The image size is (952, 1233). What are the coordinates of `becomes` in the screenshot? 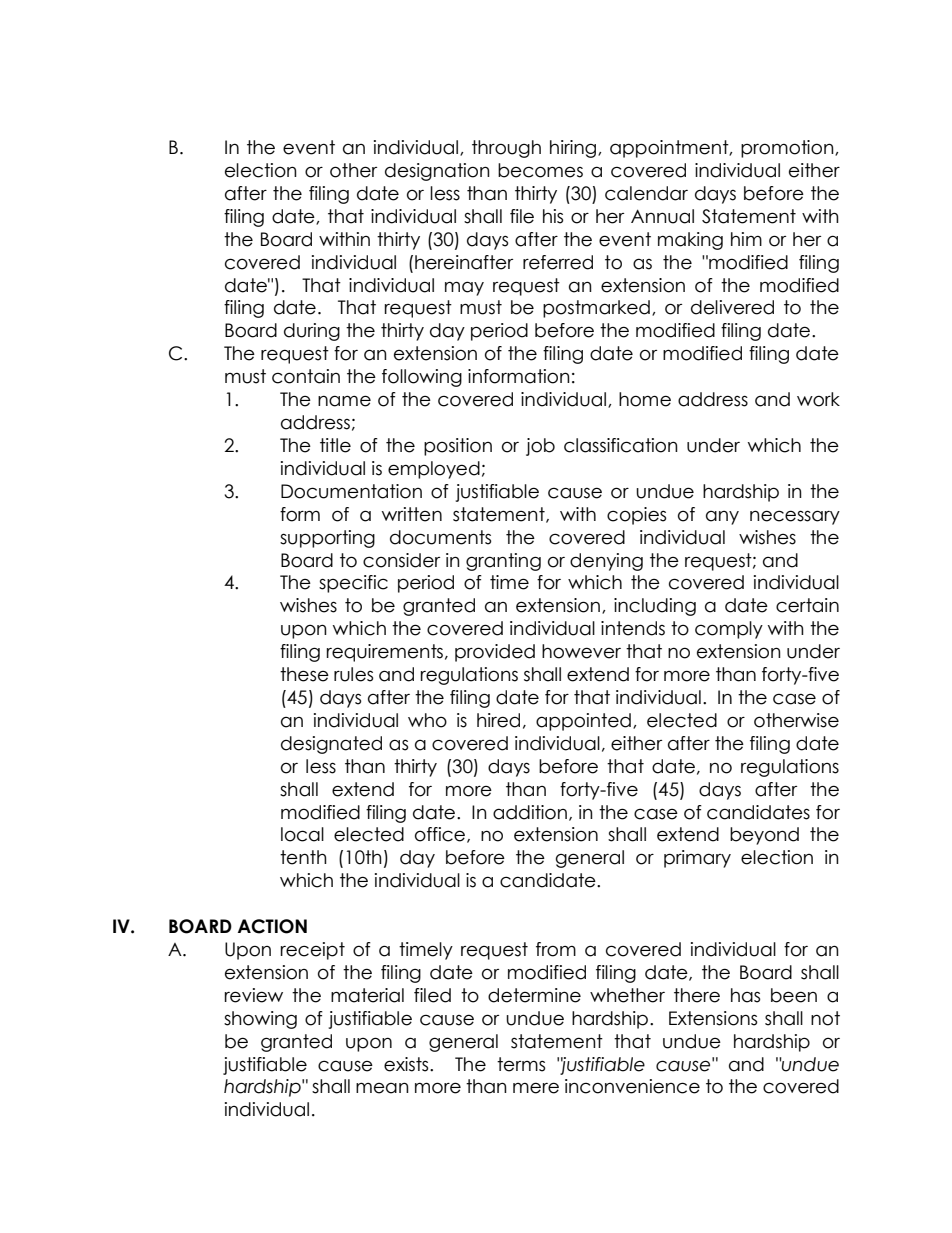 It's located at (540, 170).
